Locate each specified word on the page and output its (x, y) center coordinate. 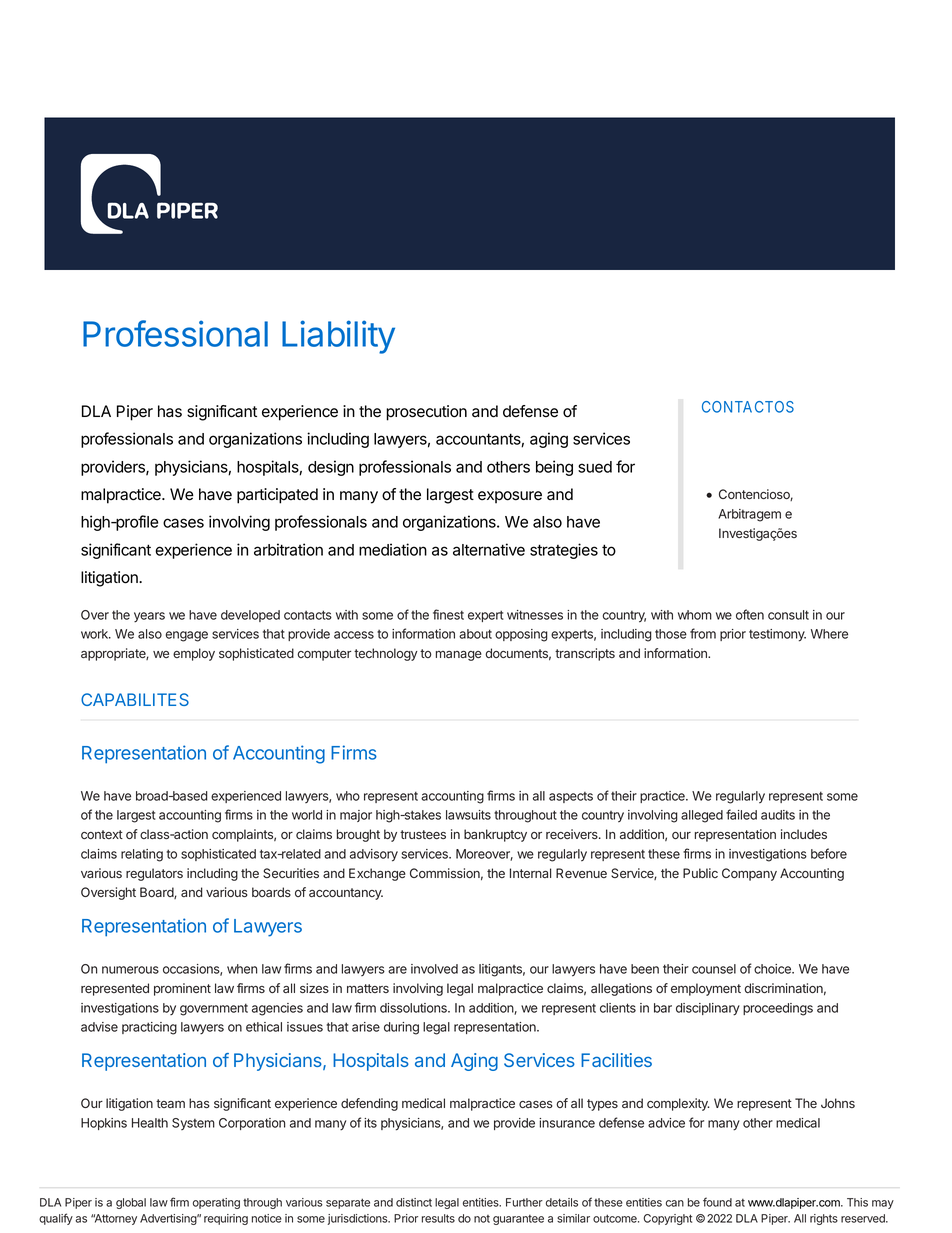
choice (773, 969)
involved (434, 969)
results (438, 1218)
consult (788, 615)
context (102, 834)
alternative (489, 549)
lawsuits (468, 815)
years (149, 617)
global (131, 1203)
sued (595, 467)
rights (824, 1219)
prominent (182, 989)
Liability (338, 337)
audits (778, 815)
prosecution (426, 413)
